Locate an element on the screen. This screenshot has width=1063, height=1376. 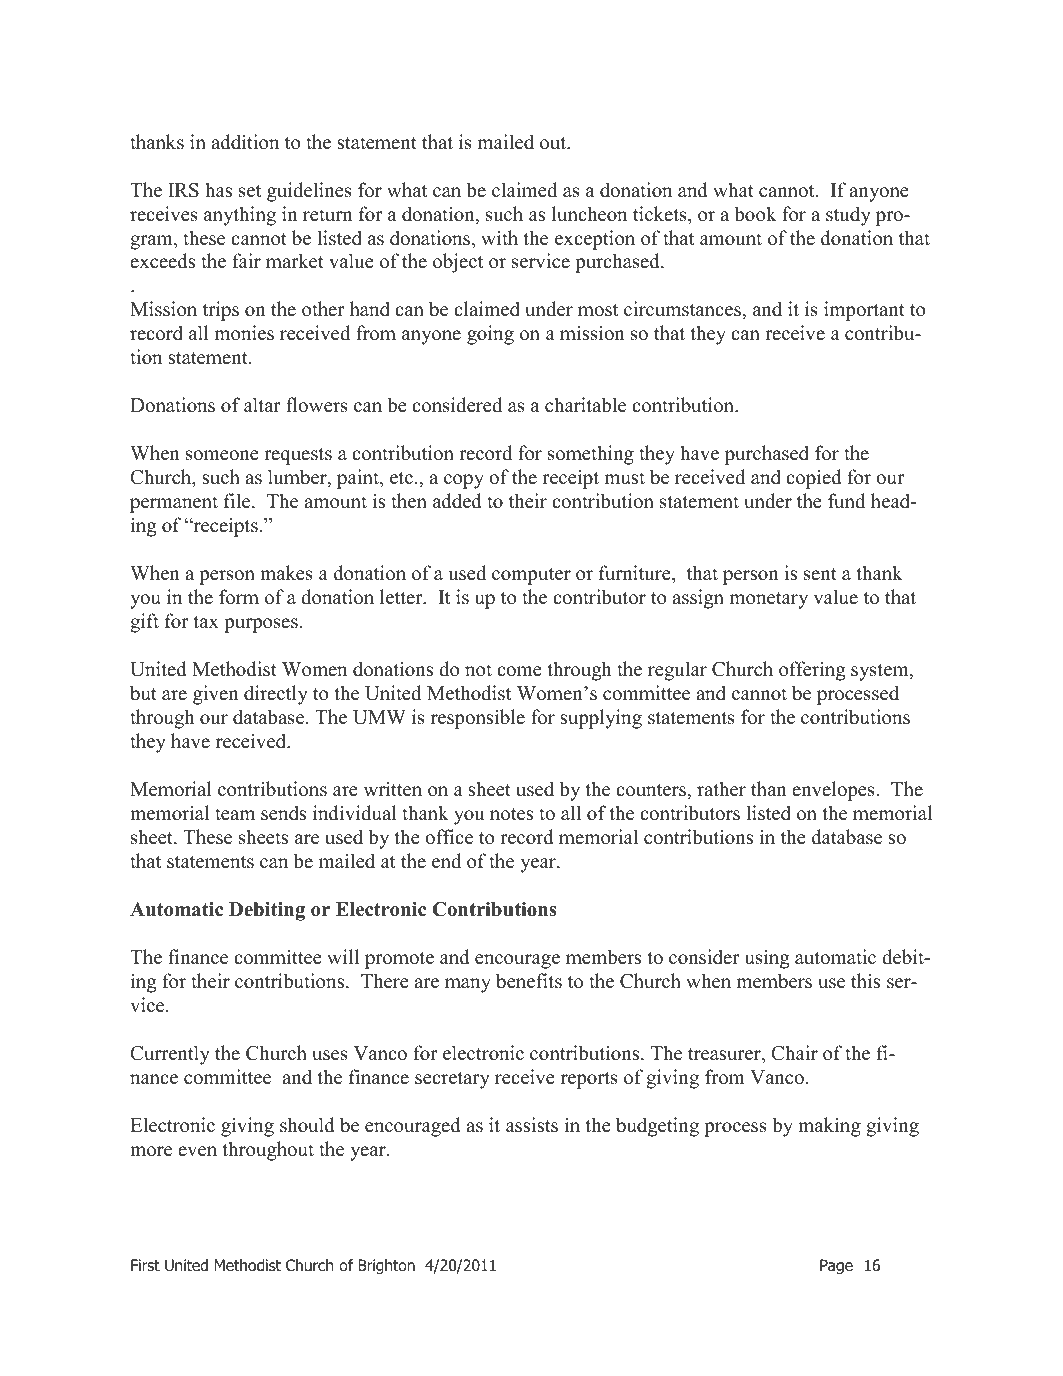
responsible is located at coordinates (478, 719).
